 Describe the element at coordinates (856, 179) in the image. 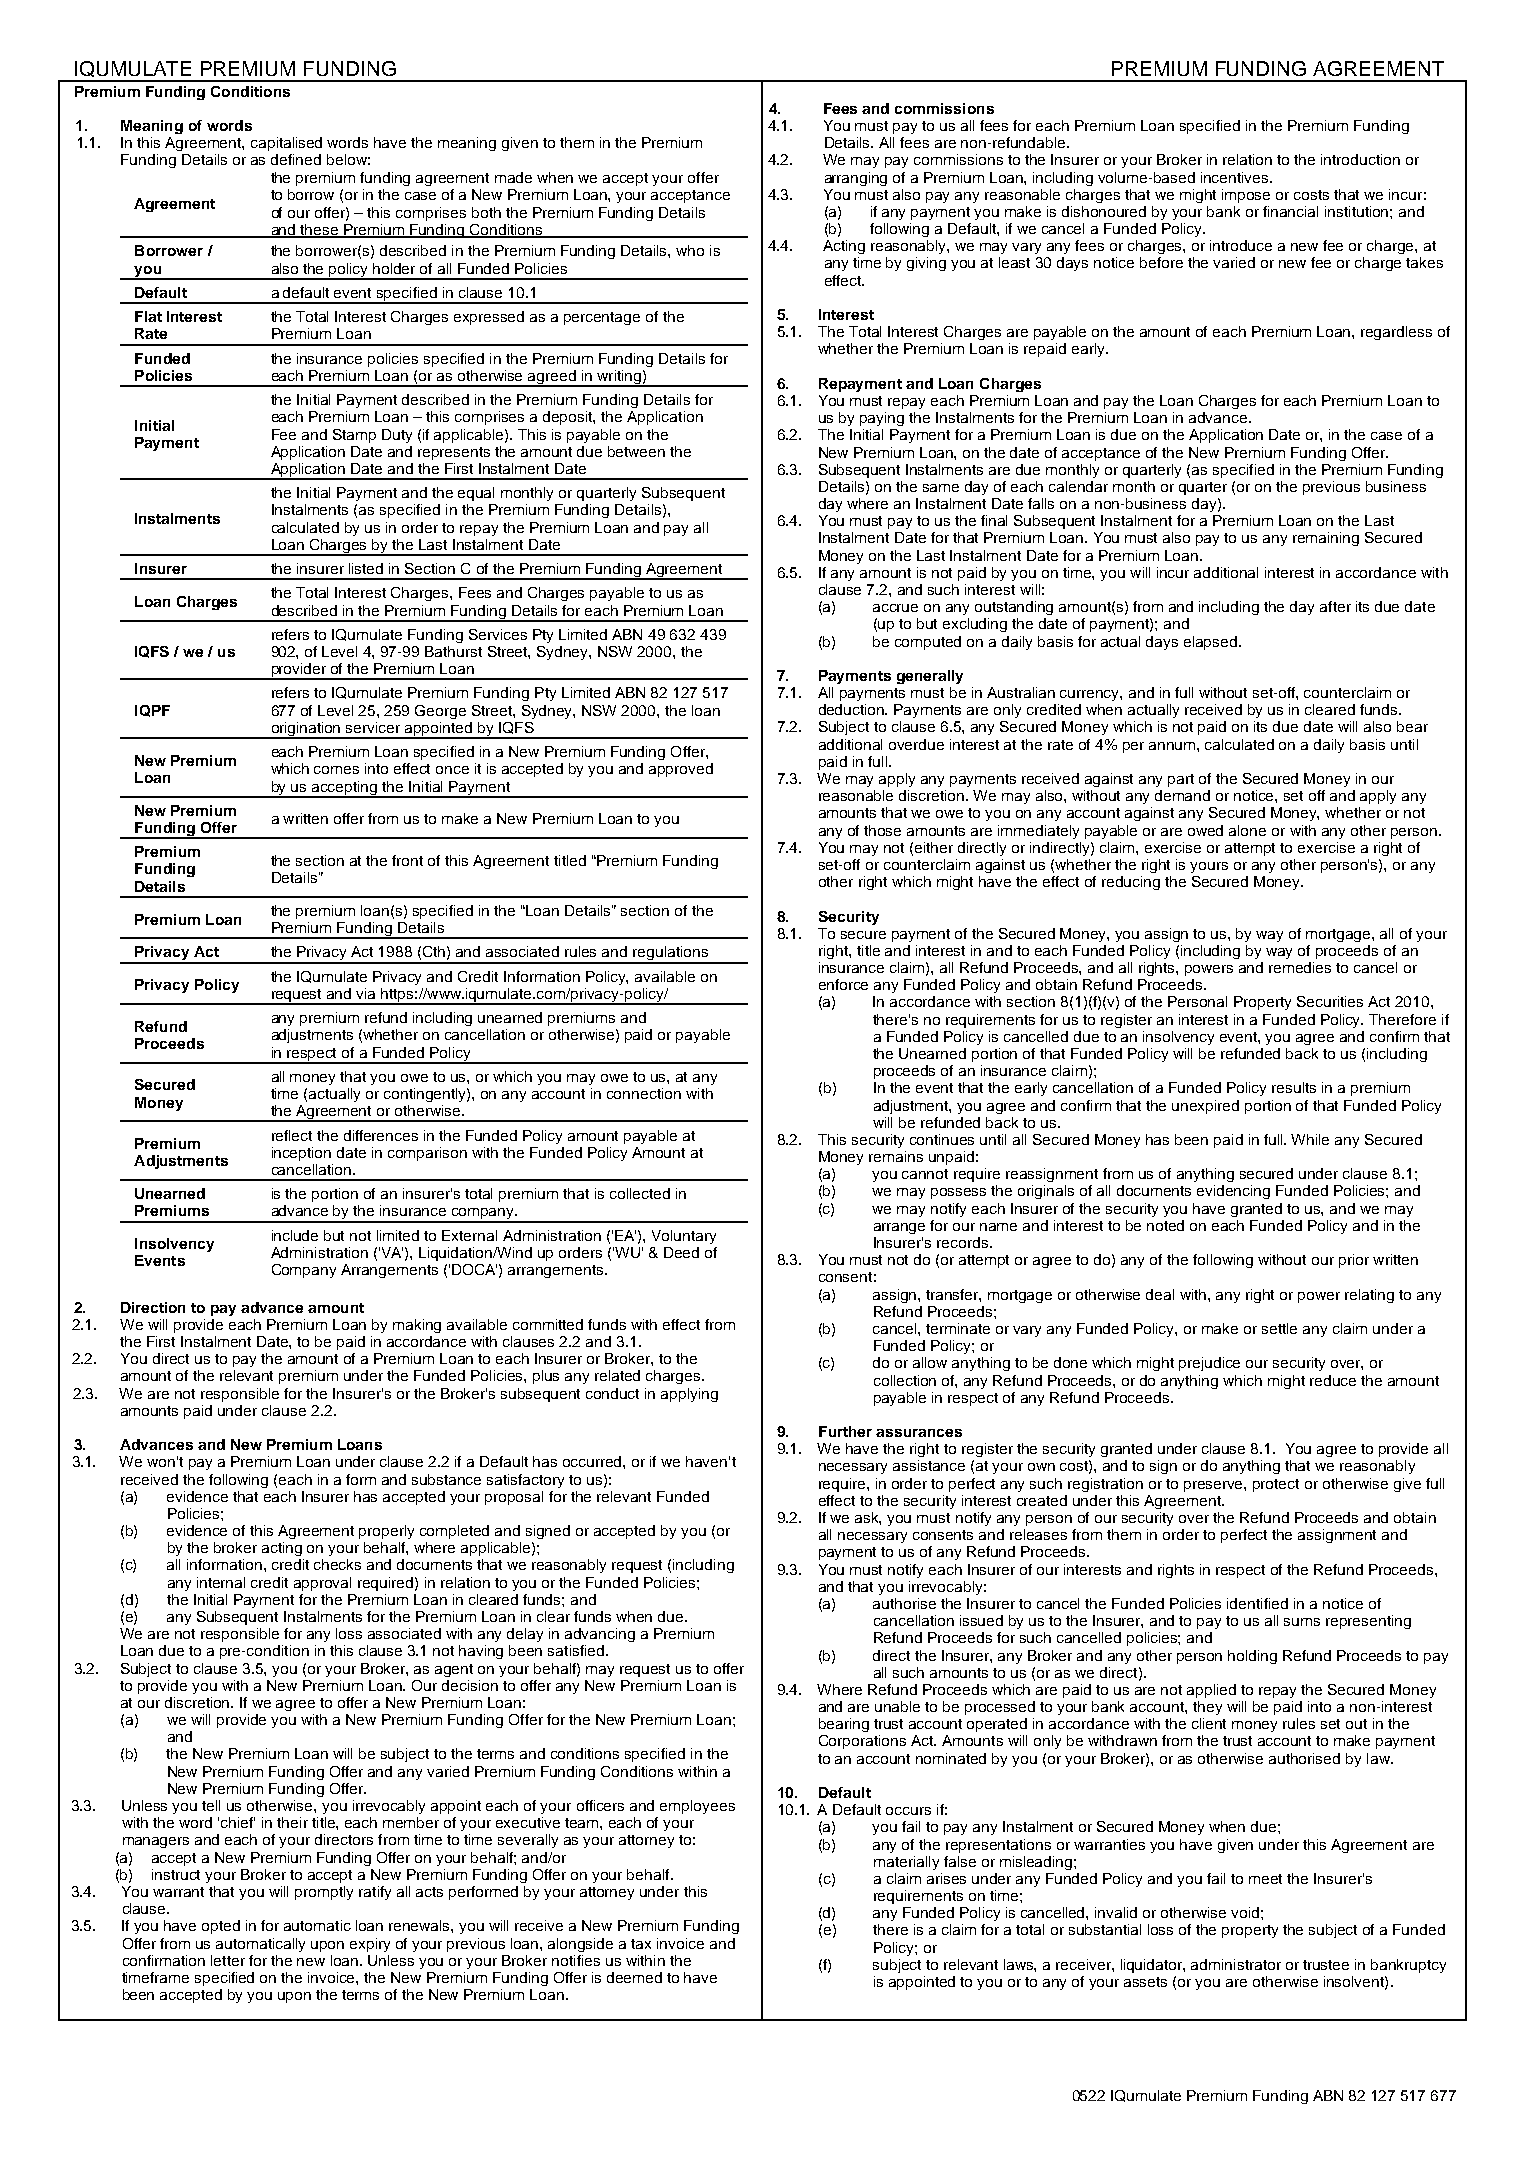

I see `arranging` at that location.
